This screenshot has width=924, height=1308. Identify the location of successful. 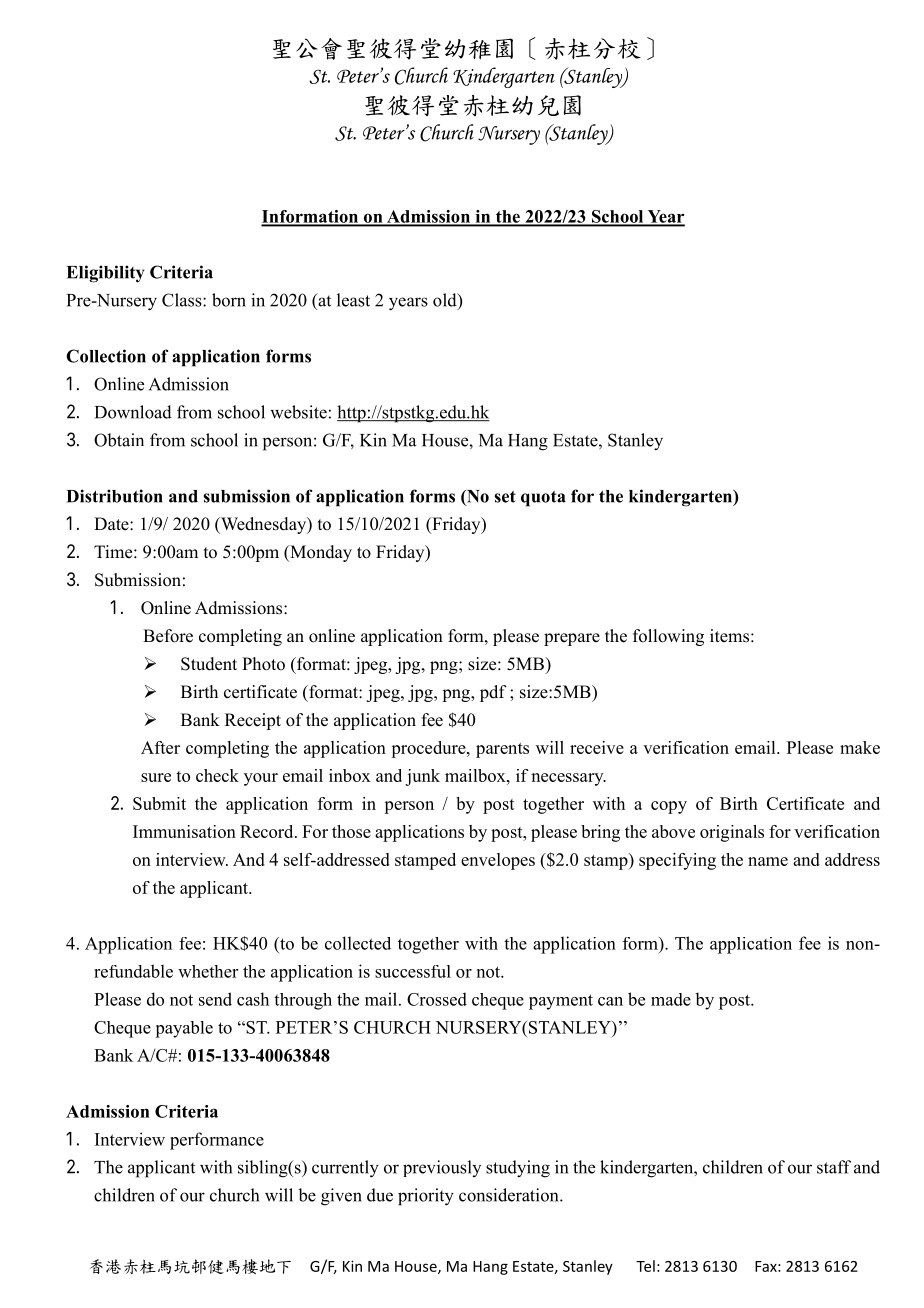
(413, 971).
